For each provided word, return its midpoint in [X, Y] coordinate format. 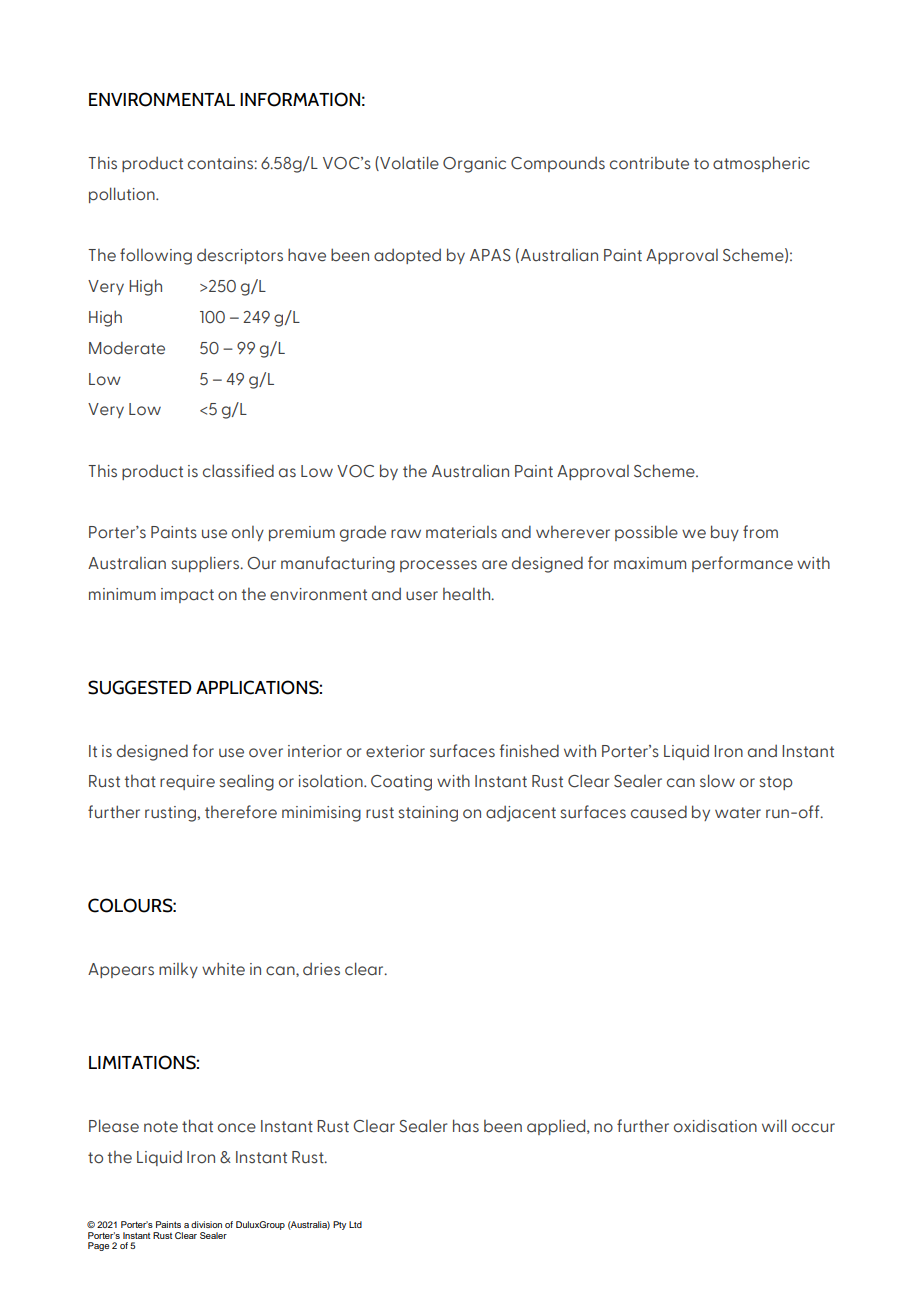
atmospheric [761, 164]
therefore [241, 812]
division [206, 1224]
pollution [123, 195]
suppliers [206, 564]
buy [725, 533]
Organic [474, 165]
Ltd [355, 1224]
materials [461, 532]
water [738, 812]
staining [428, 814]
